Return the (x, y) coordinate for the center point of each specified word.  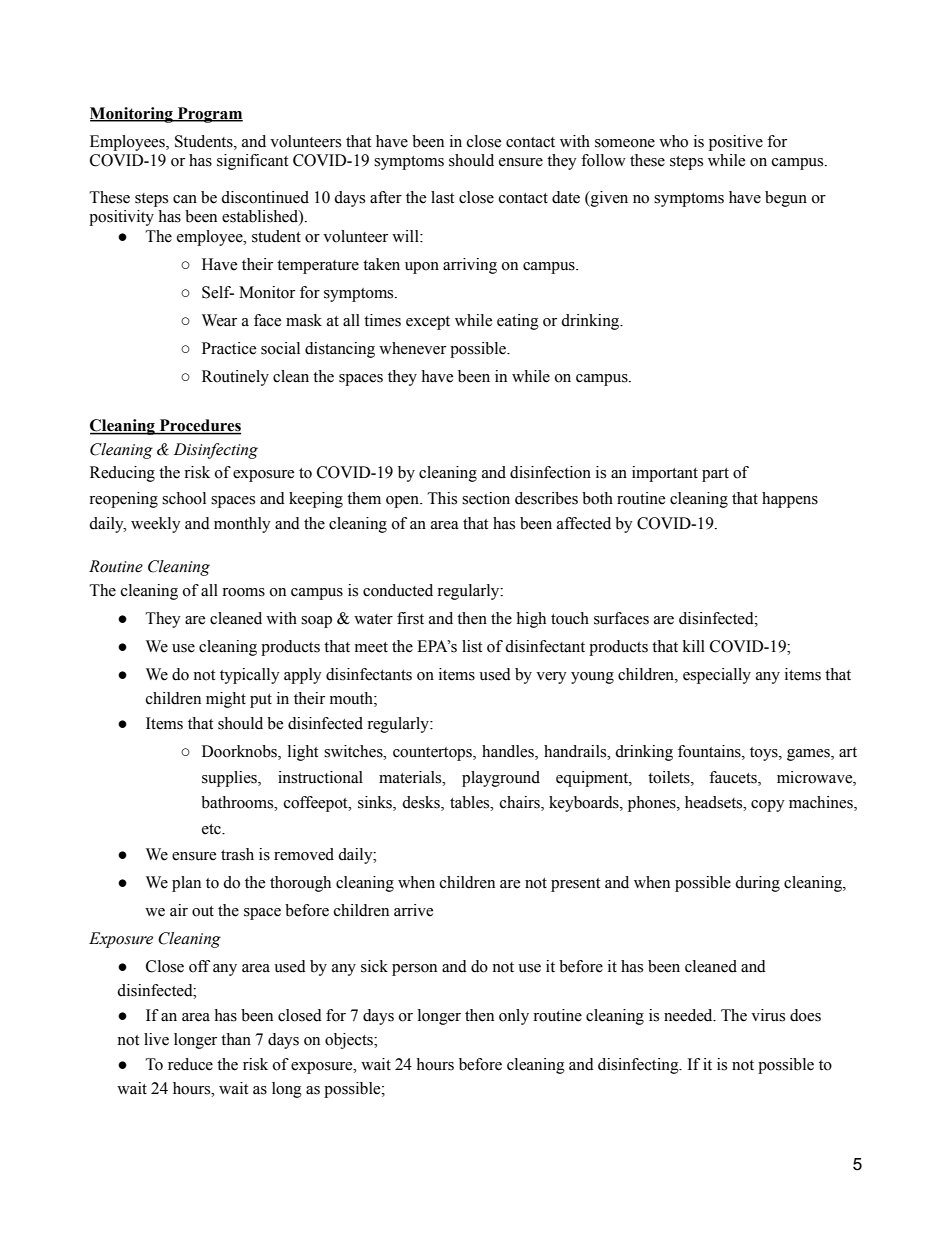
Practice (229, 348)
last (442, 197)
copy (768, 806)
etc (212, 829)
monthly (242, 525)
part (715, 475)
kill (694, 646)
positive (736, 143)
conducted (398, 590)
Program (209, 115)
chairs (521, 803)
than (236, 1039)
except (428, 323)
